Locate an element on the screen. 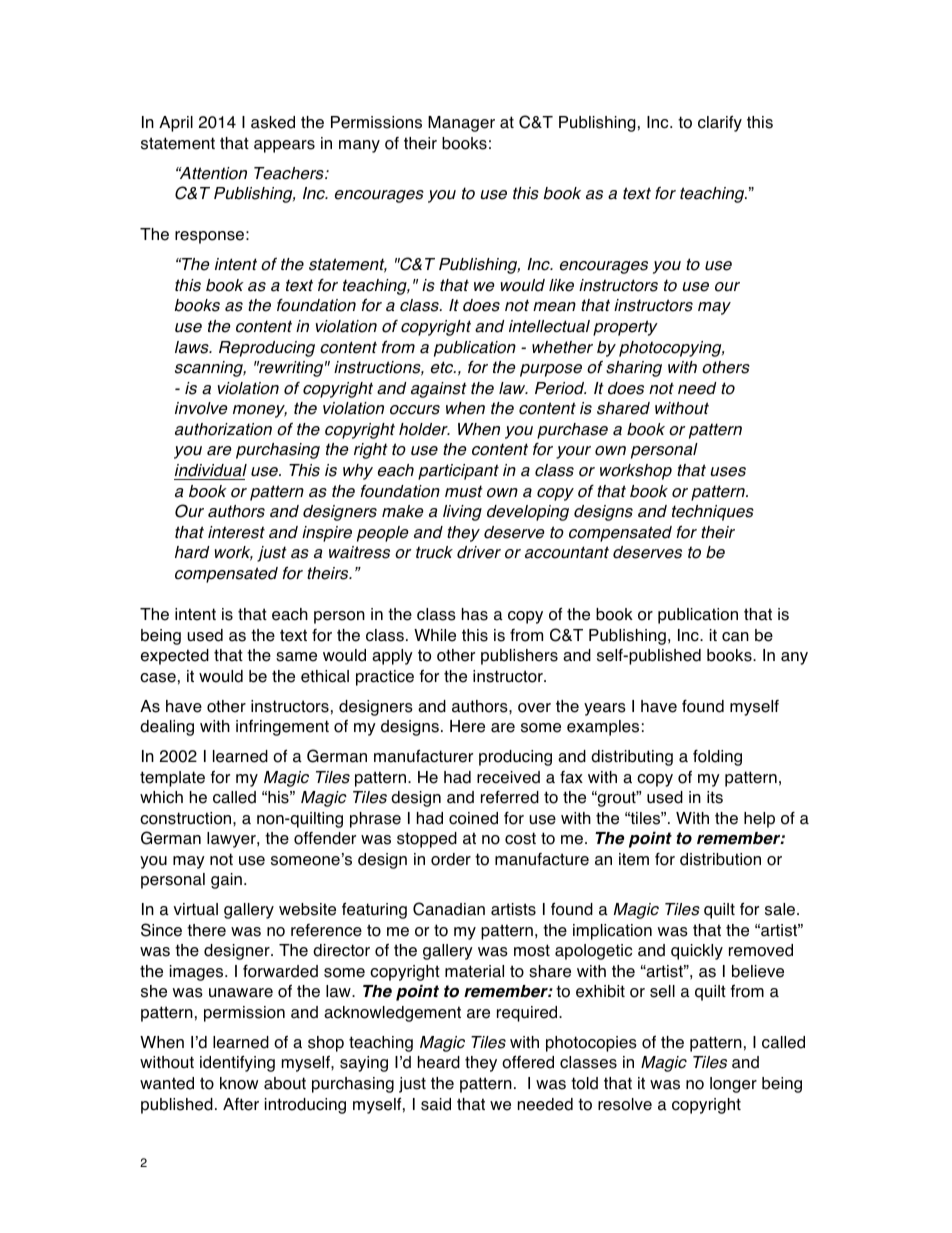 This screenshot has height=1233, width=952. infringement is located at coordinates (282, 728).
